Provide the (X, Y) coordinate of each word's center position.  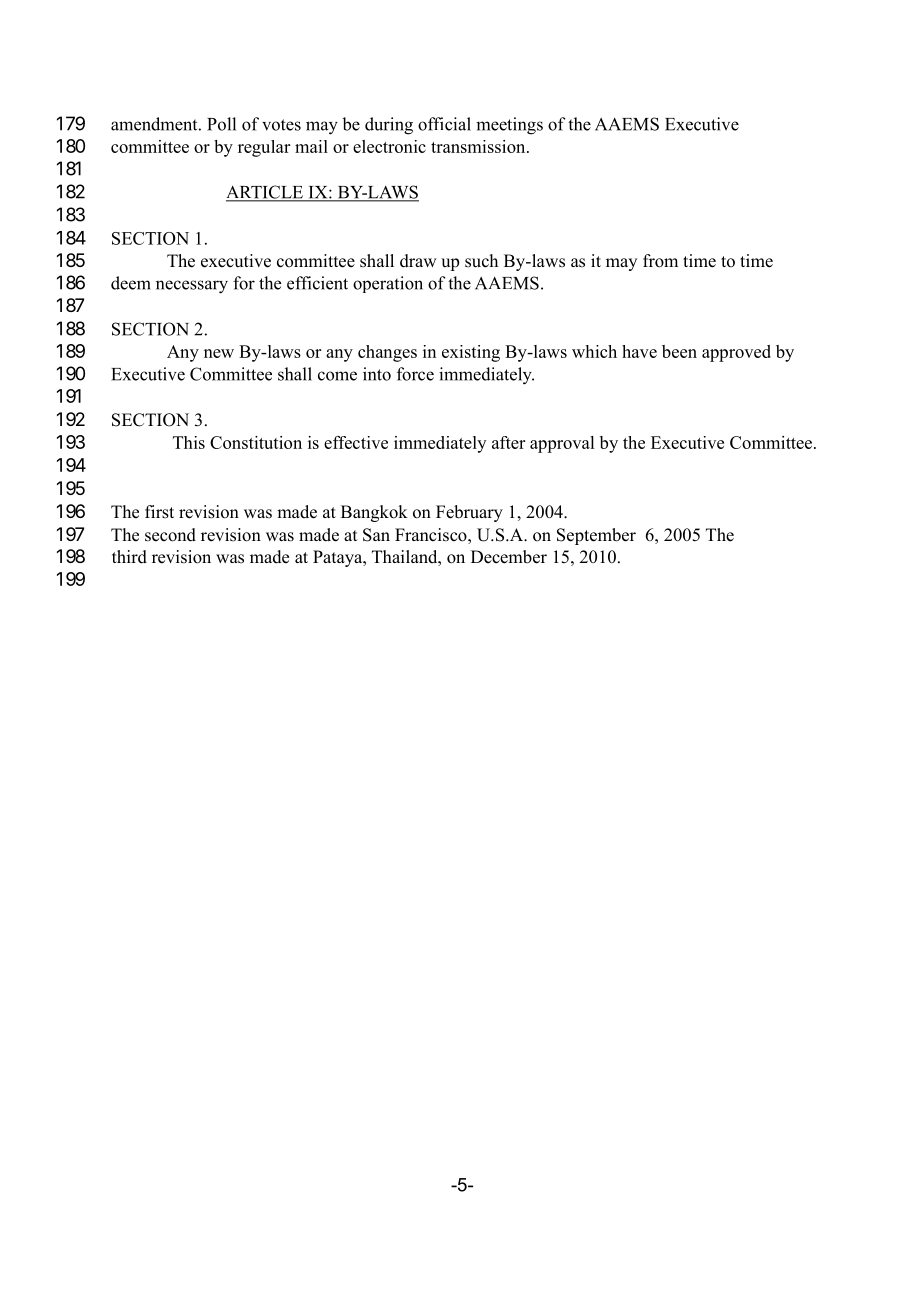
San (376, 535)
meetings (509, 126)
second (170, 535)
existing (471, 353)
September (596, 536)
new (219, 353)
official (444, 124)
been (679, 351)
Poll (221, 124)
